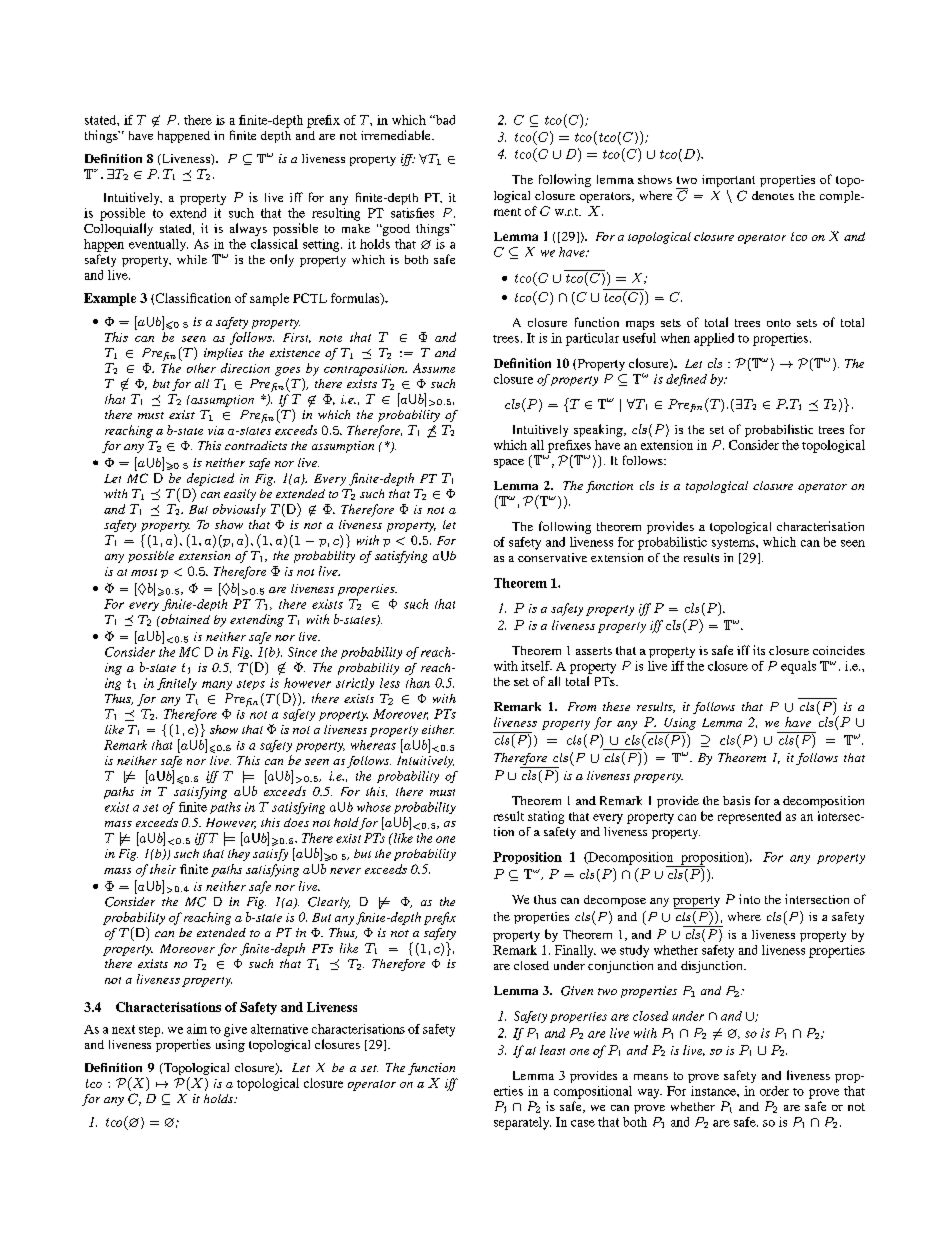 The image size is (952, 1233). Describe the element at coordinates (184, 619) in the screenshot. I see `obtained` at that location.
